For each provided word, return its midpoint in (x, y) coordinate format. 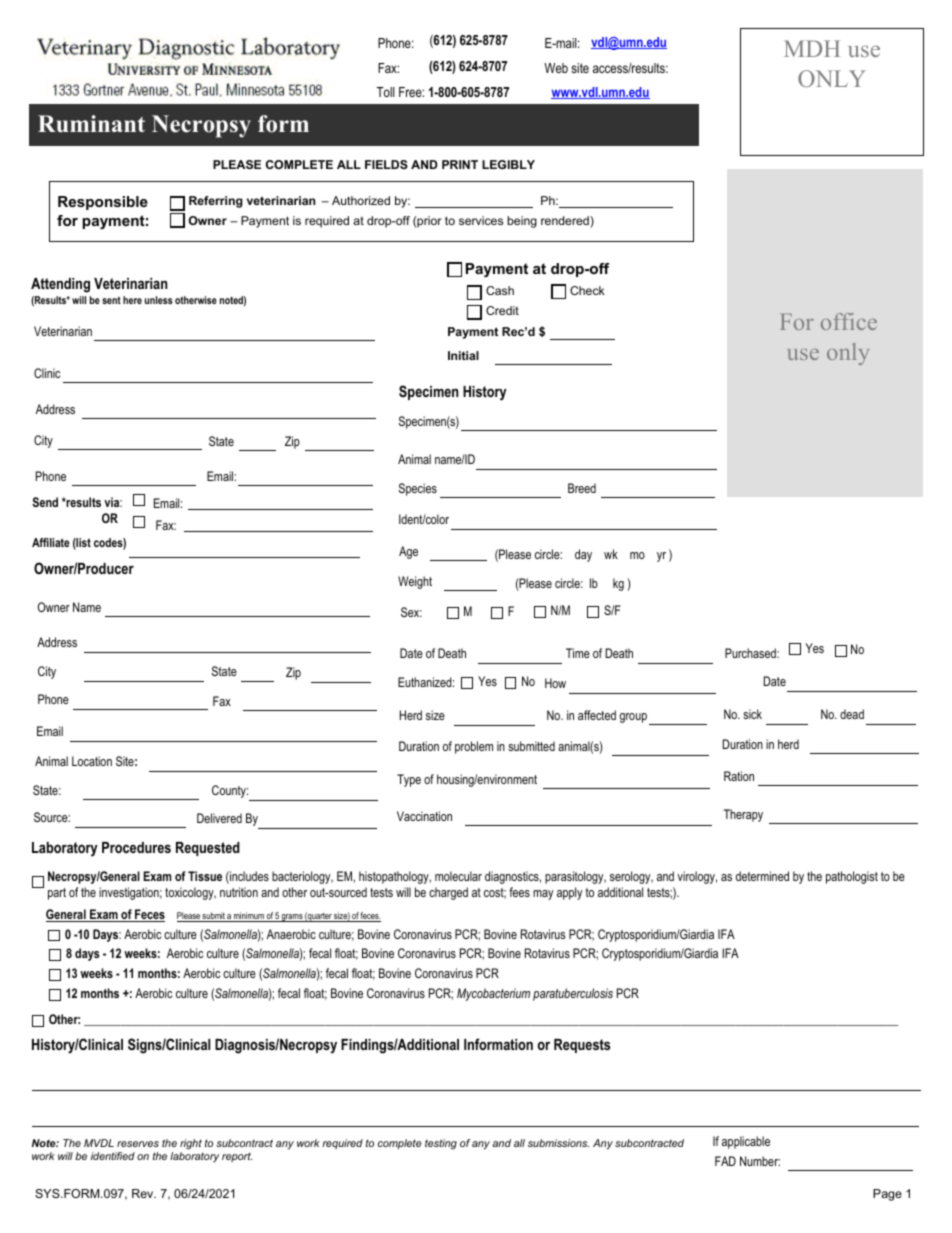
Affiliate (51, 542)
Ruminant (91, 124)
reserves (138, 1144)
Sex (411, 612)
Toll (385, 92)
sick (752, 714)
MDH (812, 48)
